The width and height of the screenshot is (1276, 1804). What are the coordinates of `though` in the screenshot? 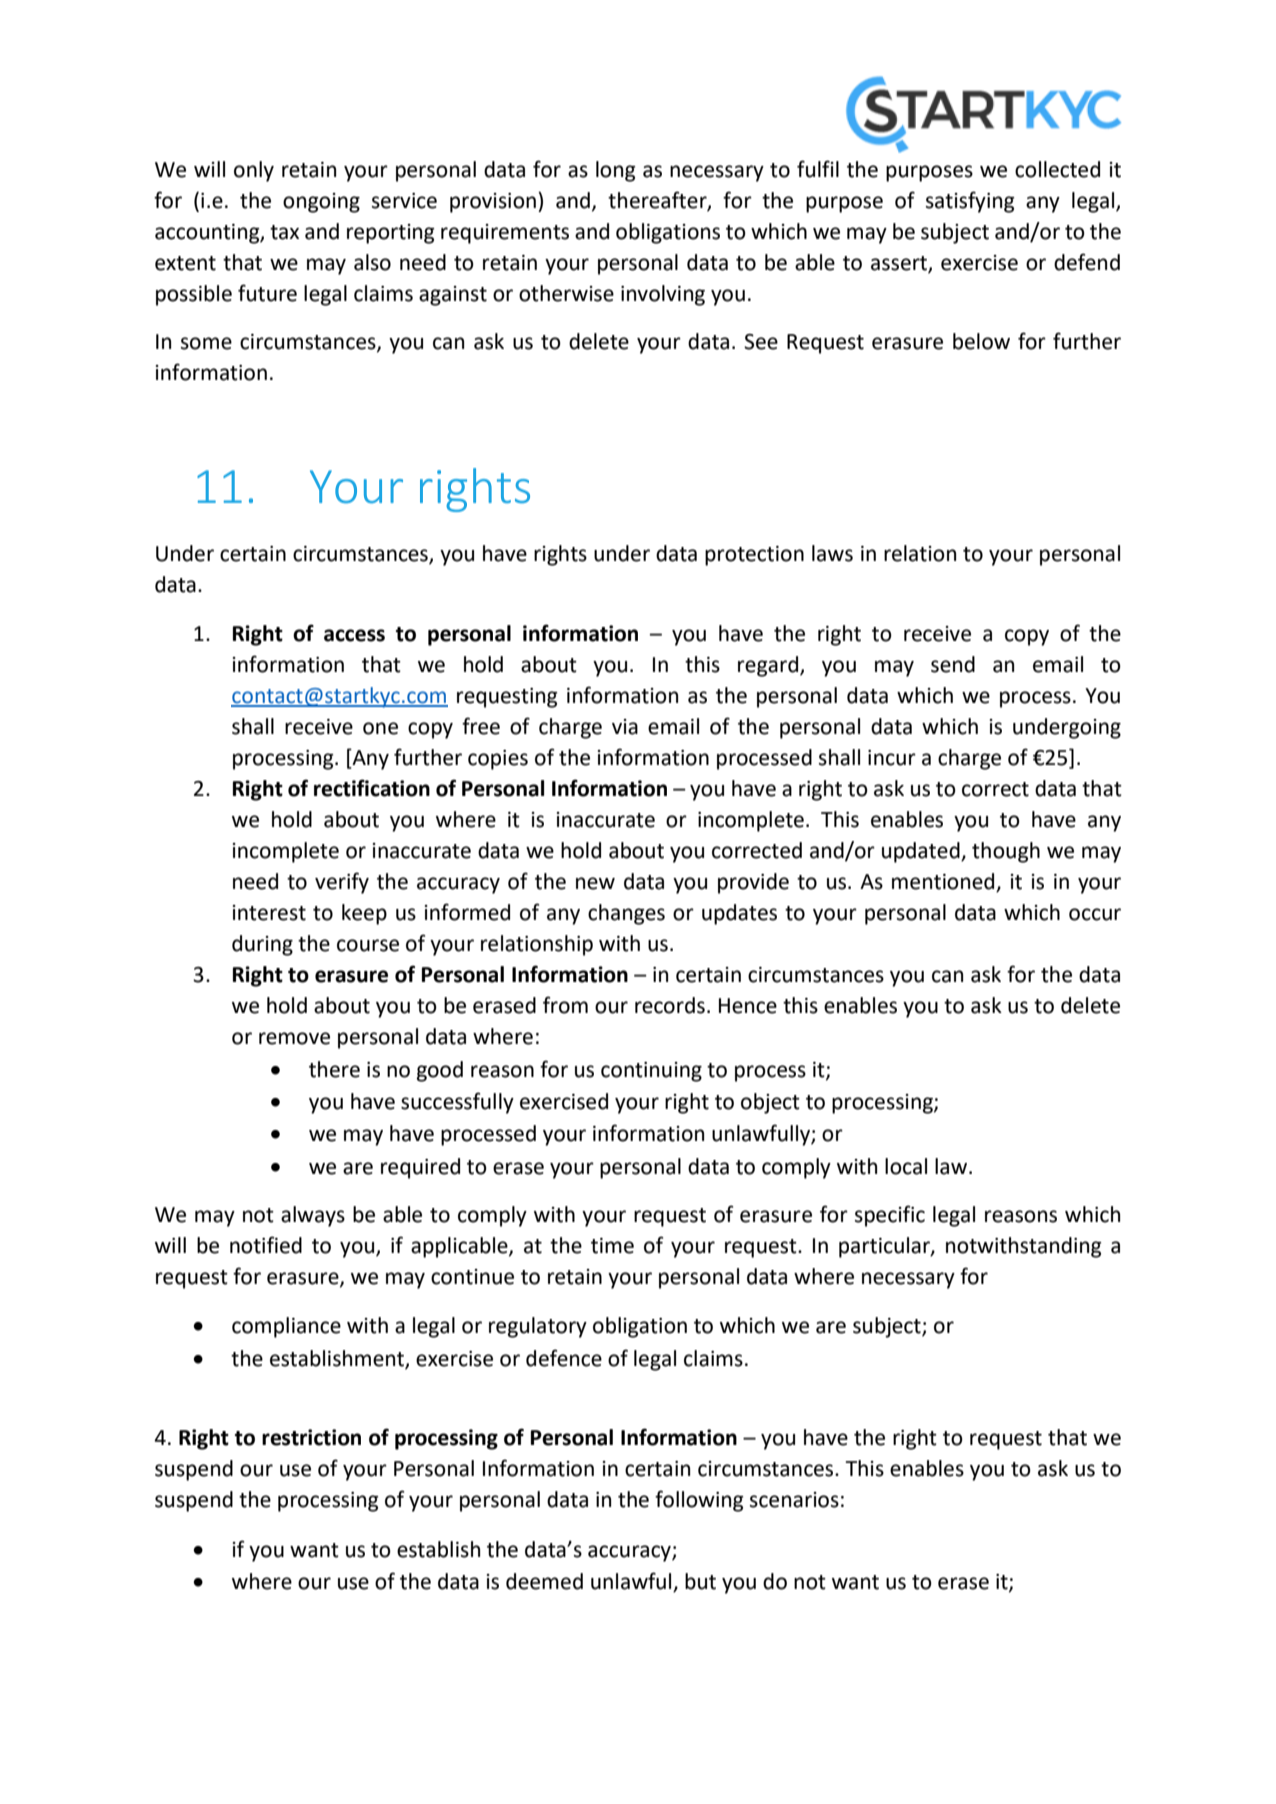 It's located at (1006, 852).
